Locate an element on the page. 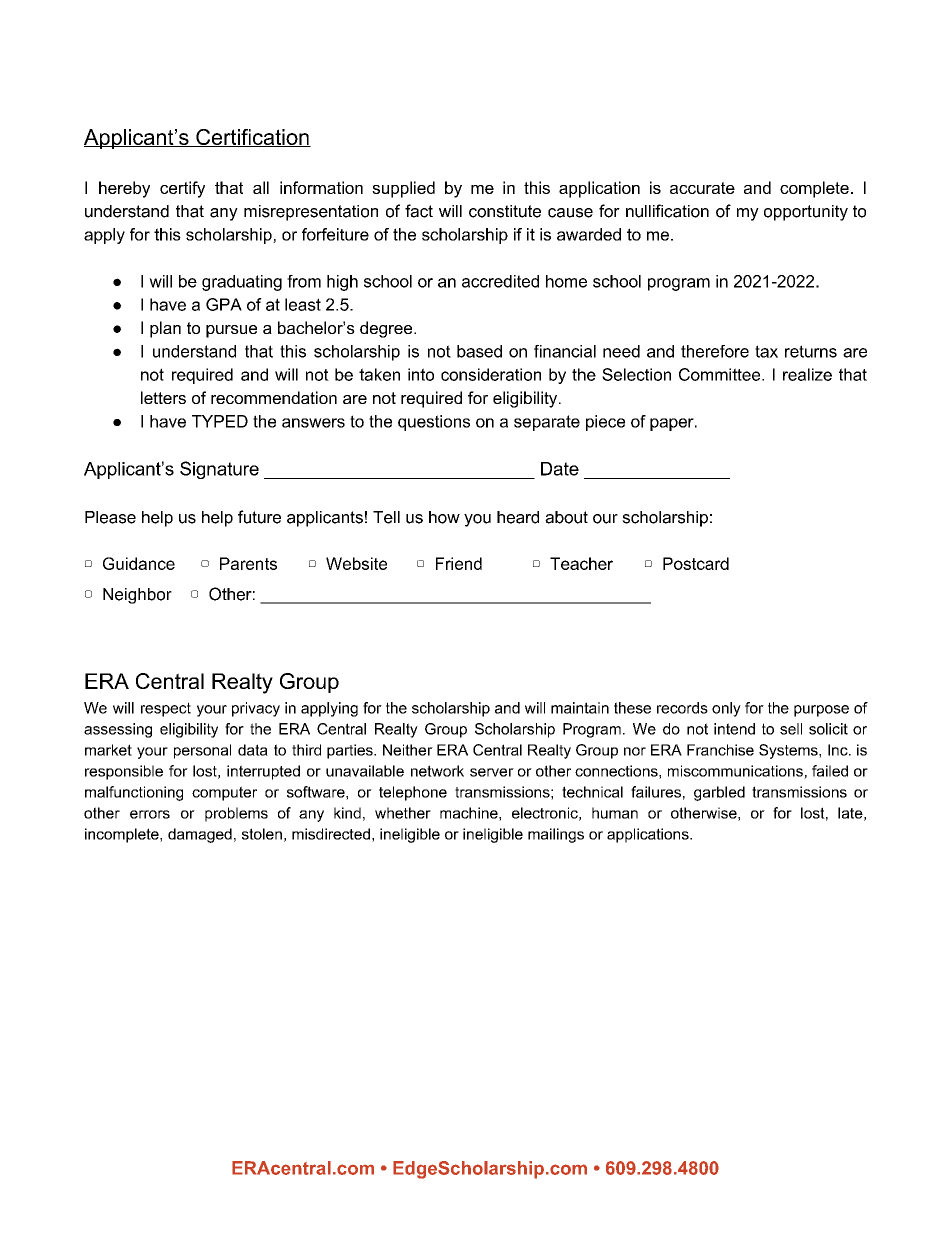 The height and width of the document is (1233, 952). Signature is located at coordinates (219, 470).
